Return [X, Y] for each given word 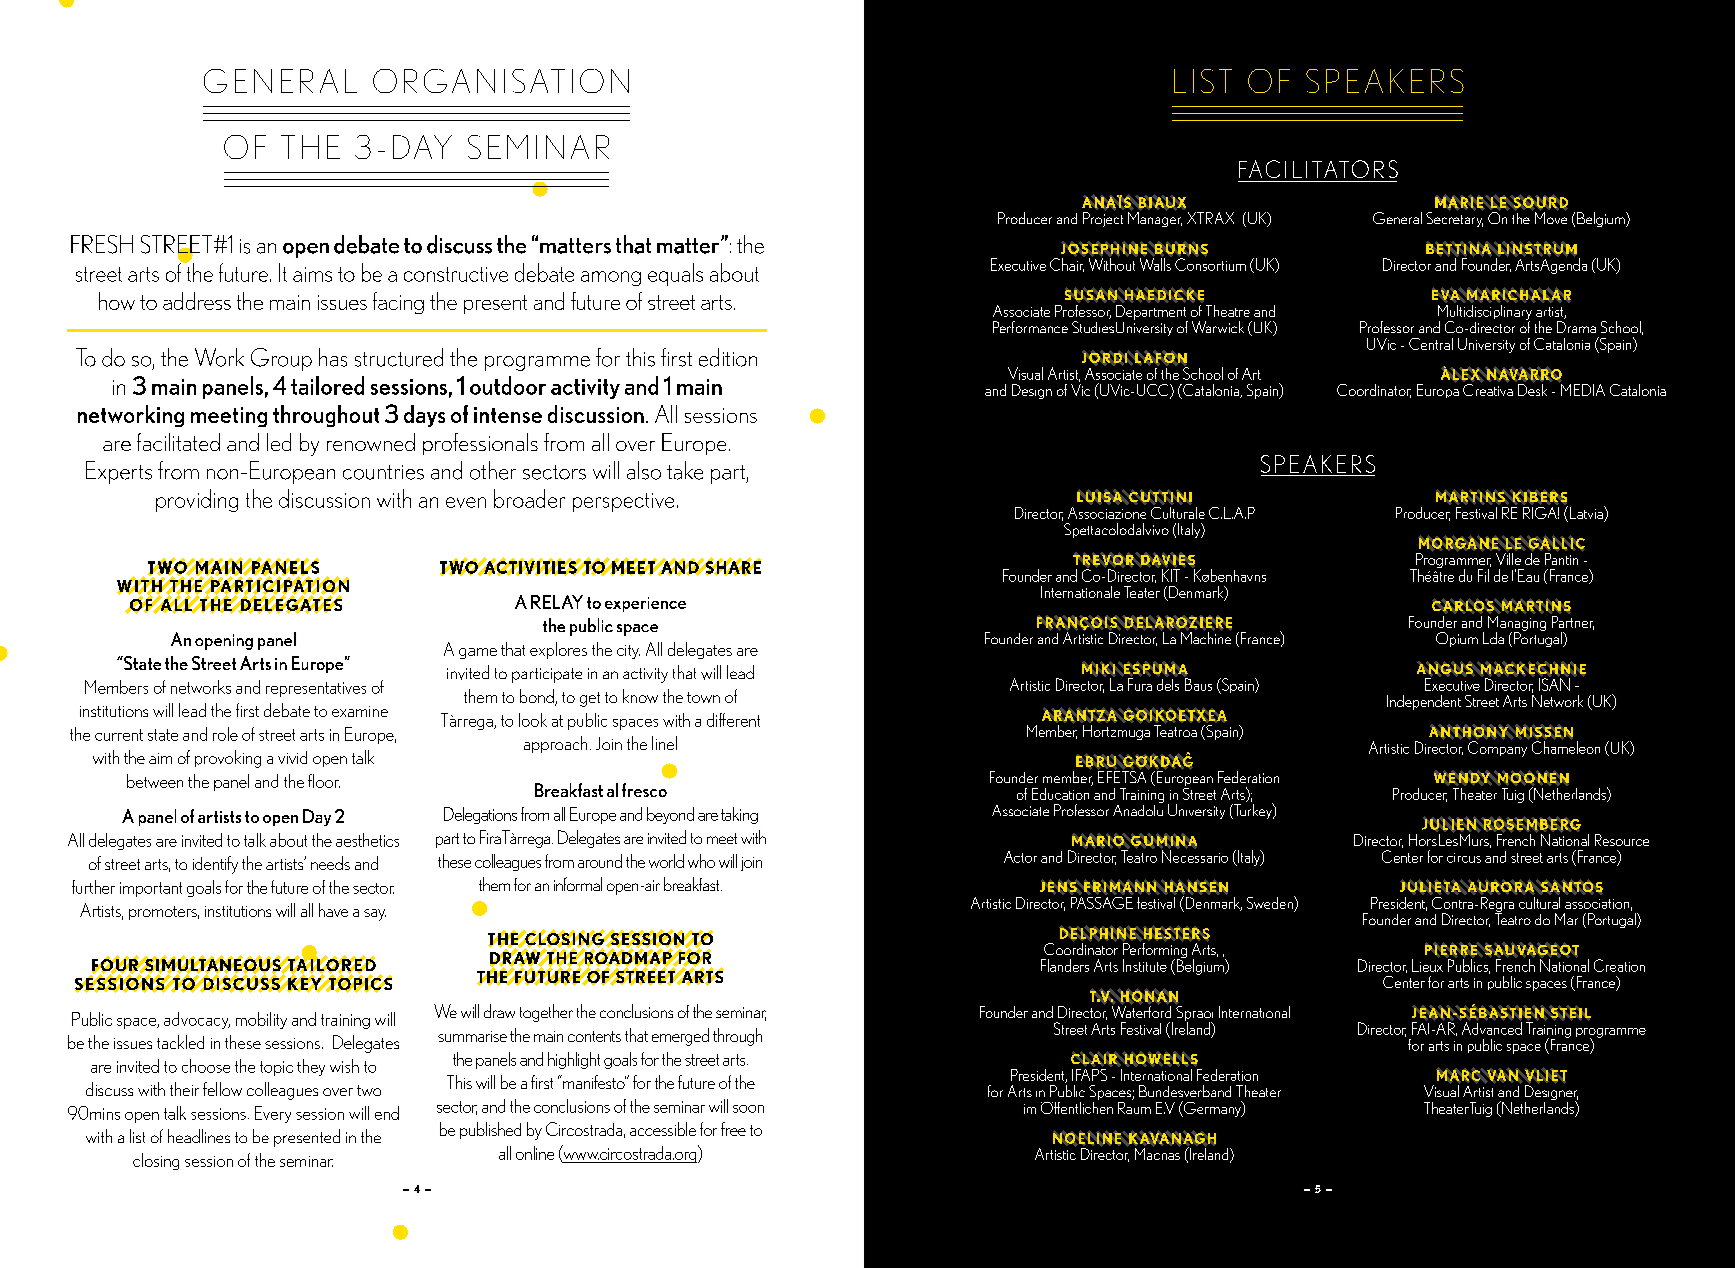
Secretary [1455, 218]
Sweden [1271, 904]
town [703, 697]
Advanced [1491, 1027]
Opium [1457, 639]
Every [273, 1114]
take [685, 470]
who [701, 861]
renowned [371, 442]
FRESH [102, 244]
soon [748, 1109]
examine [360, 711]
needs [330, 863]
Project [1103, 218]
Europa [1438, 390]
